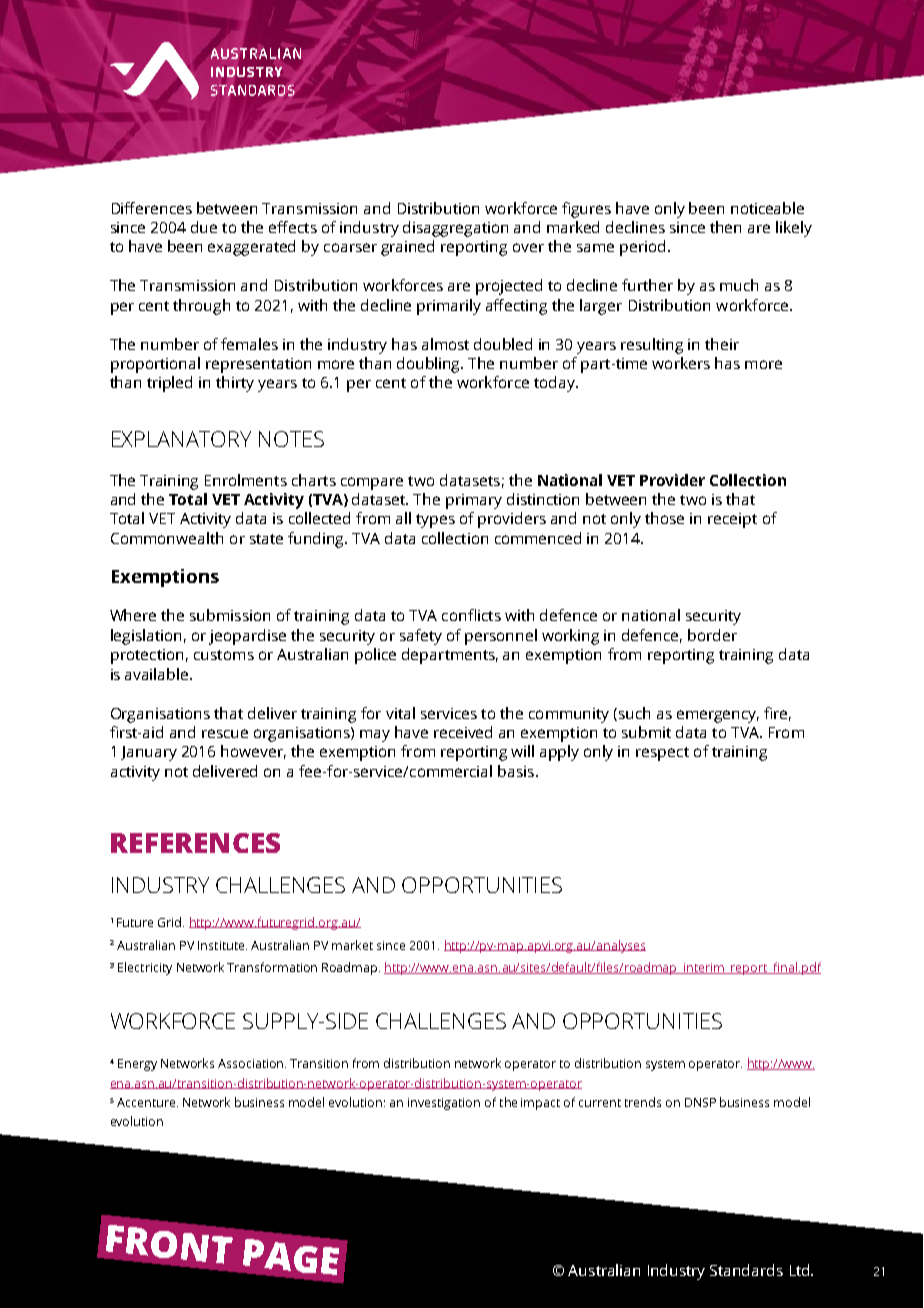  I want to click on due, so click(204, 227).
